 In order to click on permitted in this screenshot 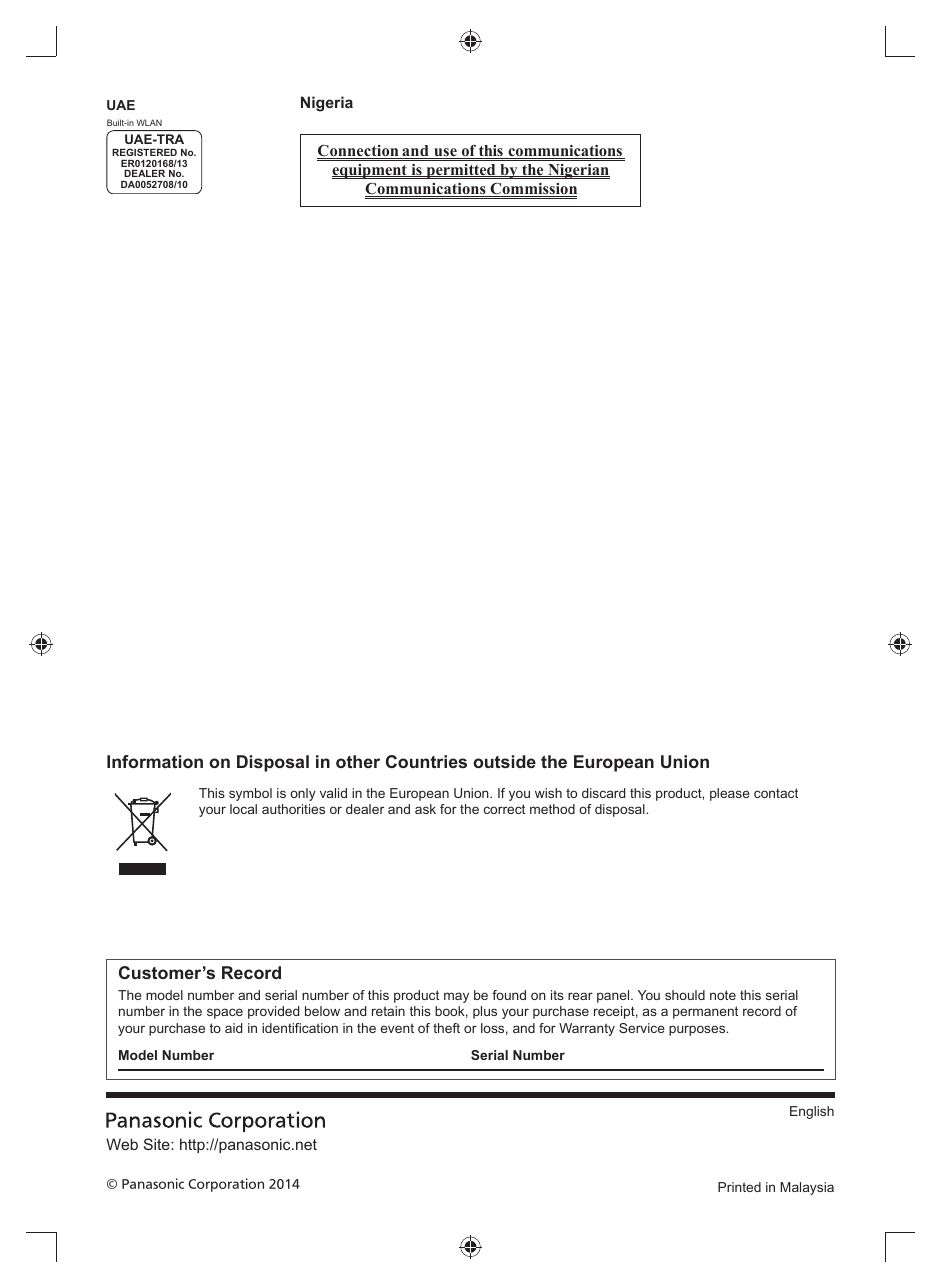, I will do `click(461, 171)`.
